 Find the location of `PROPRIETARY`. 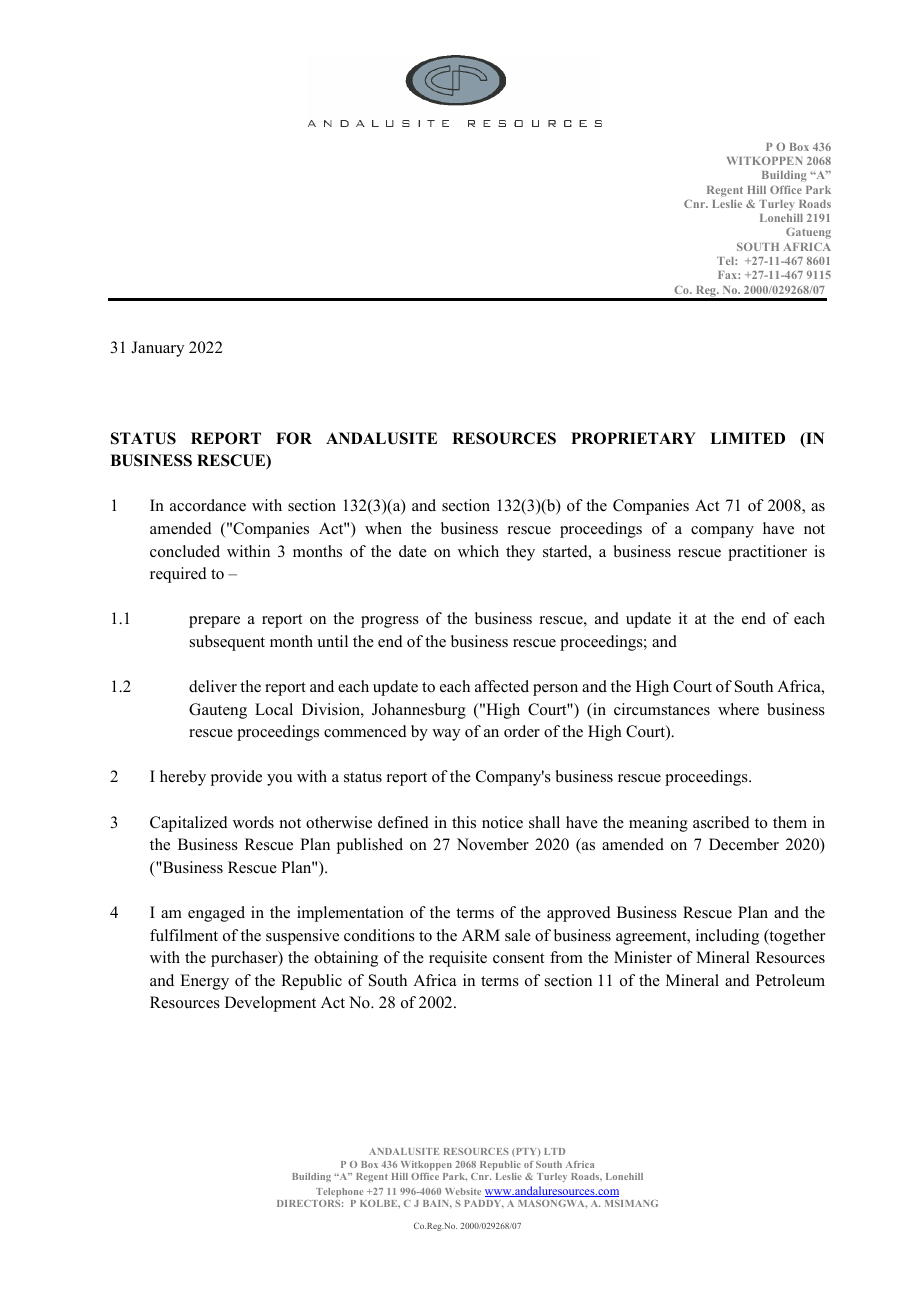

PROPRIETARY is located at coordinates (633, 438).
